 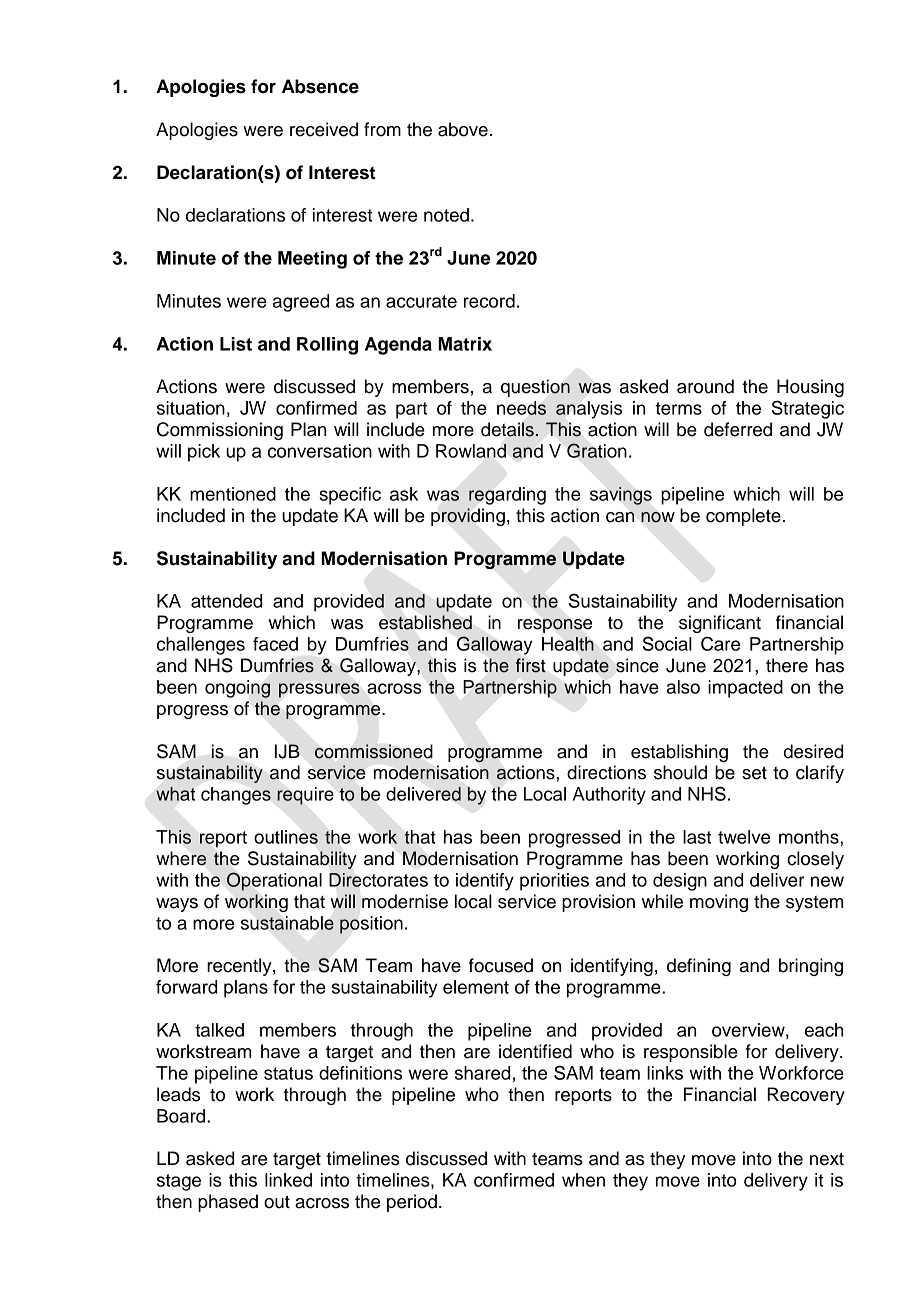 I want to click on faced, so click(x=275, y=644).
